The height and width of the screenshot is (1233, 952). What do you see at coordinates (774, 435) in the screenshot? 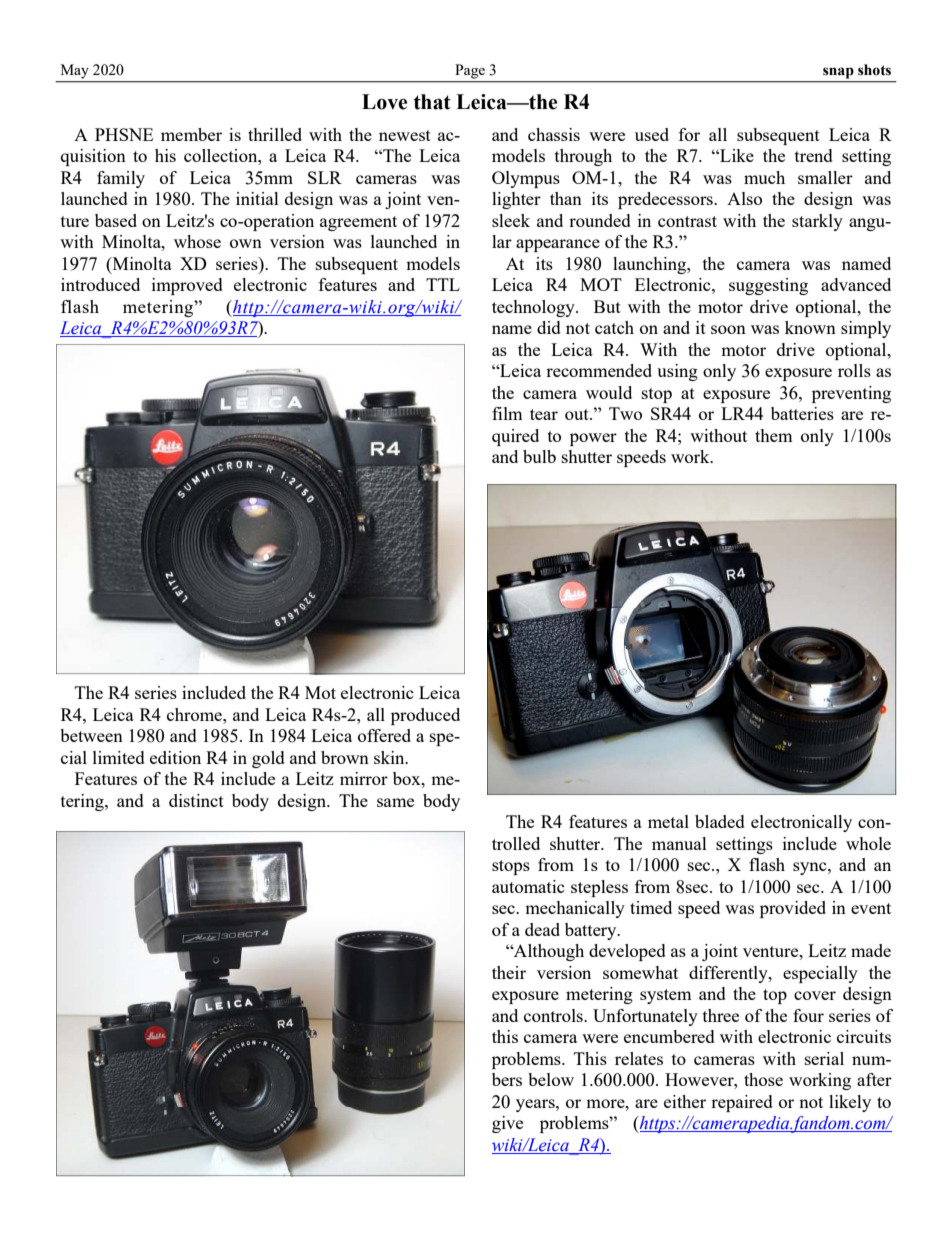
I see `them` at bounding box center [774, 435].
